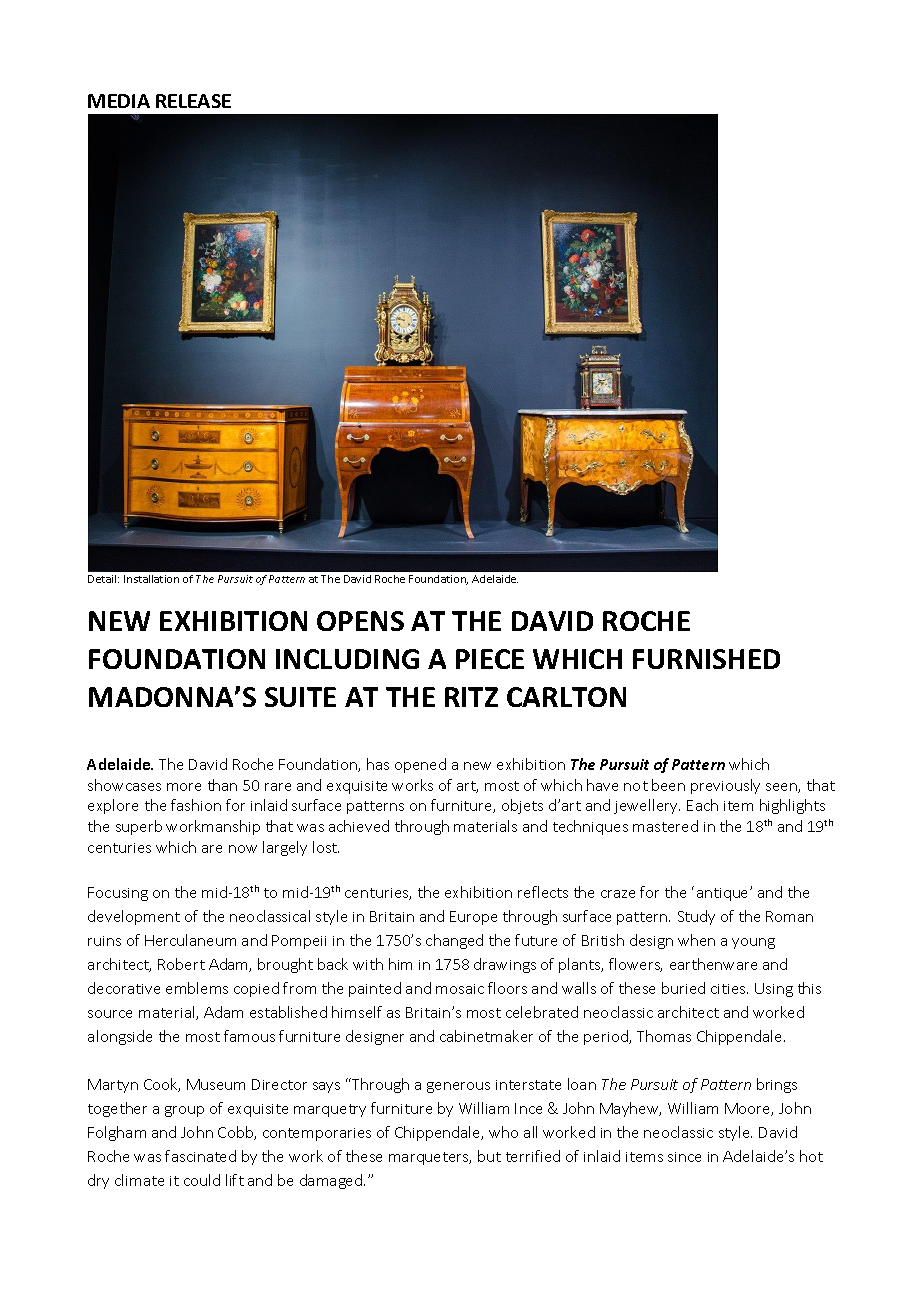 This screenshot has width=924, height=1309. What do you see at coordinates (522, 806) in the screenshot?
I see `objets` at bounding box center [522, 806].
